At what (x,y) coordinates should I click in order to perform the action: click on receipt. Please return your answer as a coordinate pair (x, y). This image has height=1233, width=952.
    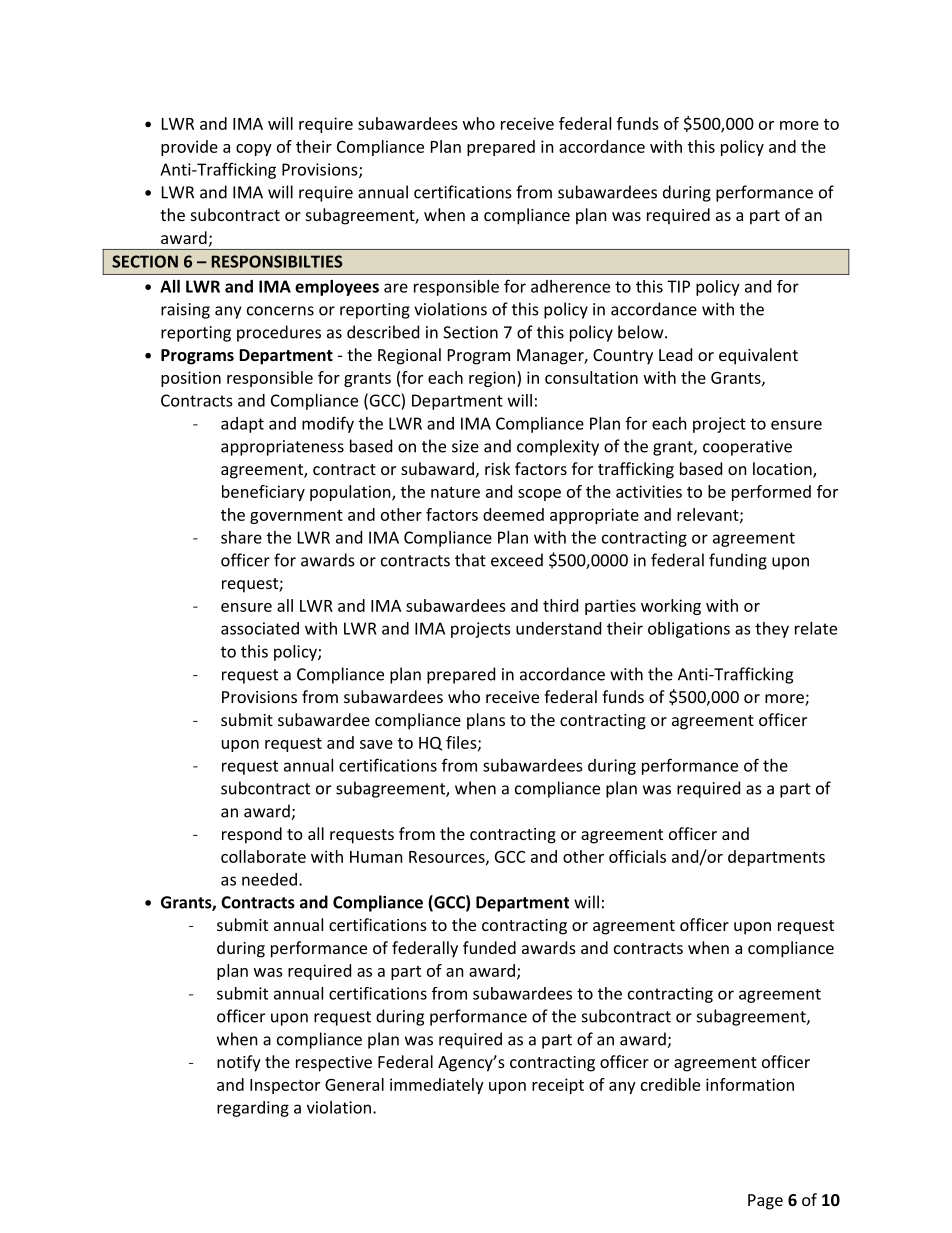
    Looking at the image, I should click on (558, 1086).
